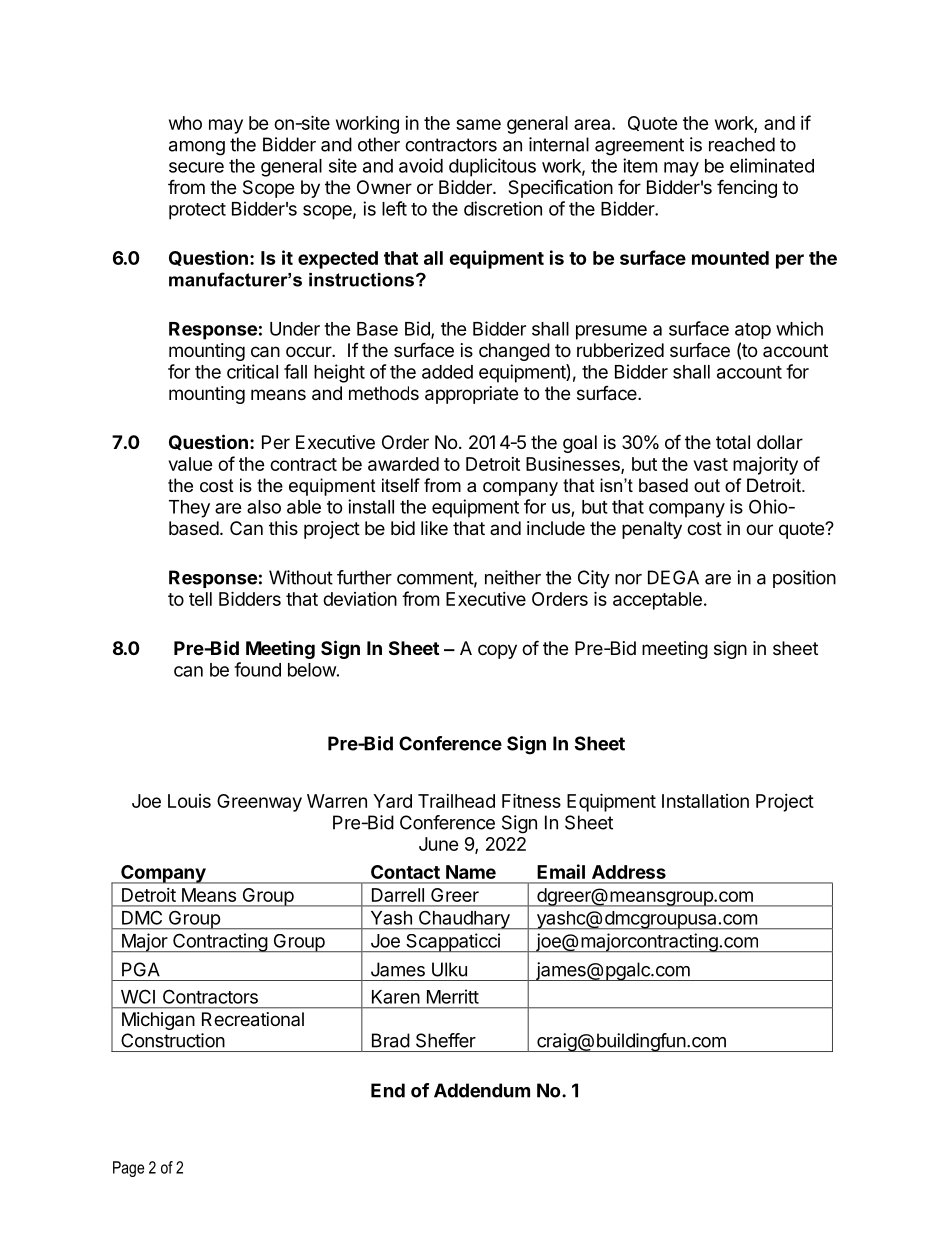 The image size is (952, 1233). Describe the element at coordinates (257, 669) in the document. I see `found` at that location.
